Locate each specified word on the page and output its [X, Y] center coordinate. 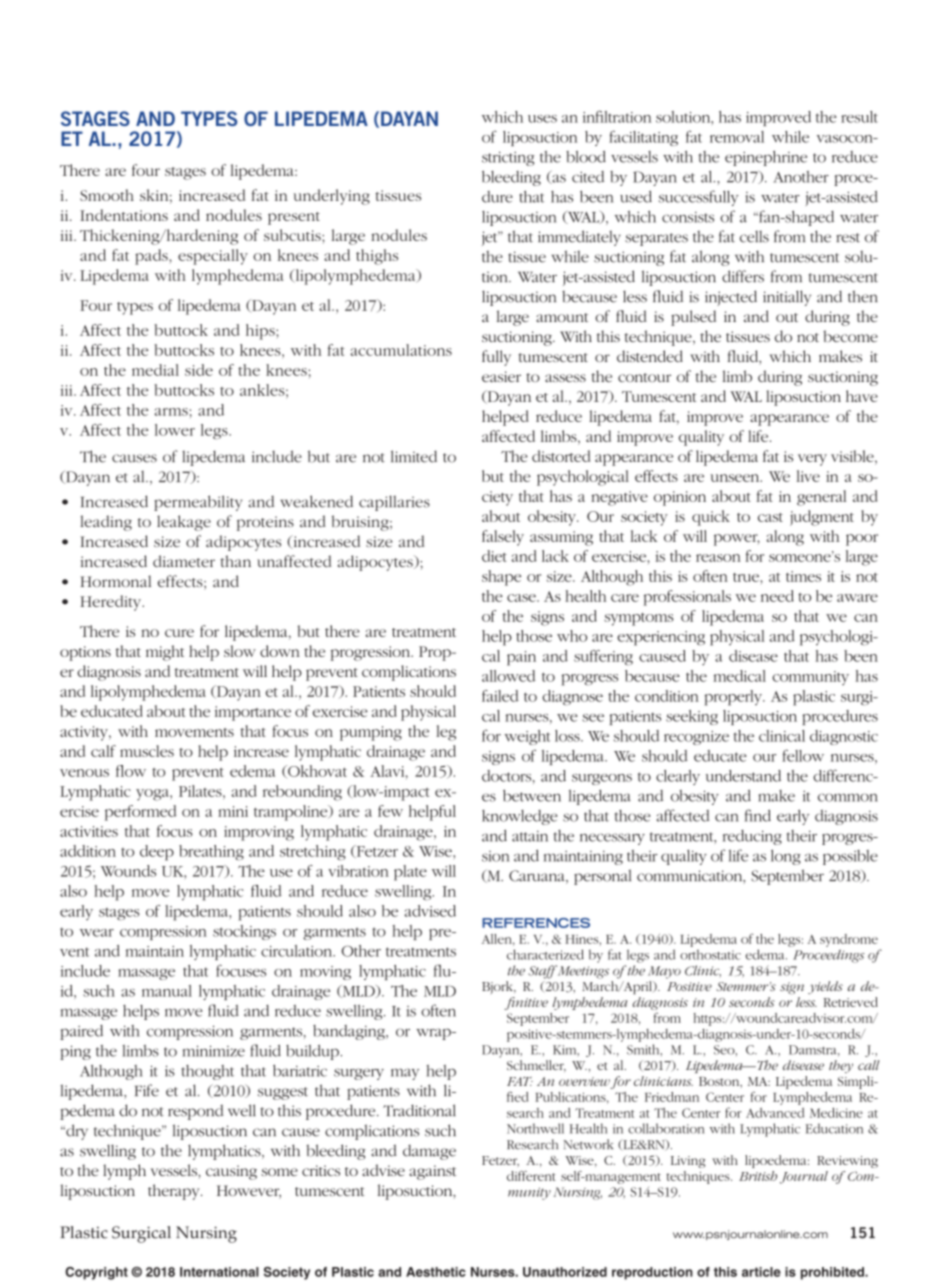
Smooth [107, 195]
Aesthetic [436, 1272]
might [165, 653]
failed [500, 696]
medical [739, 676]
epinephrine [766, 158]
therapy [175, 1192]
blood [586, 156]
